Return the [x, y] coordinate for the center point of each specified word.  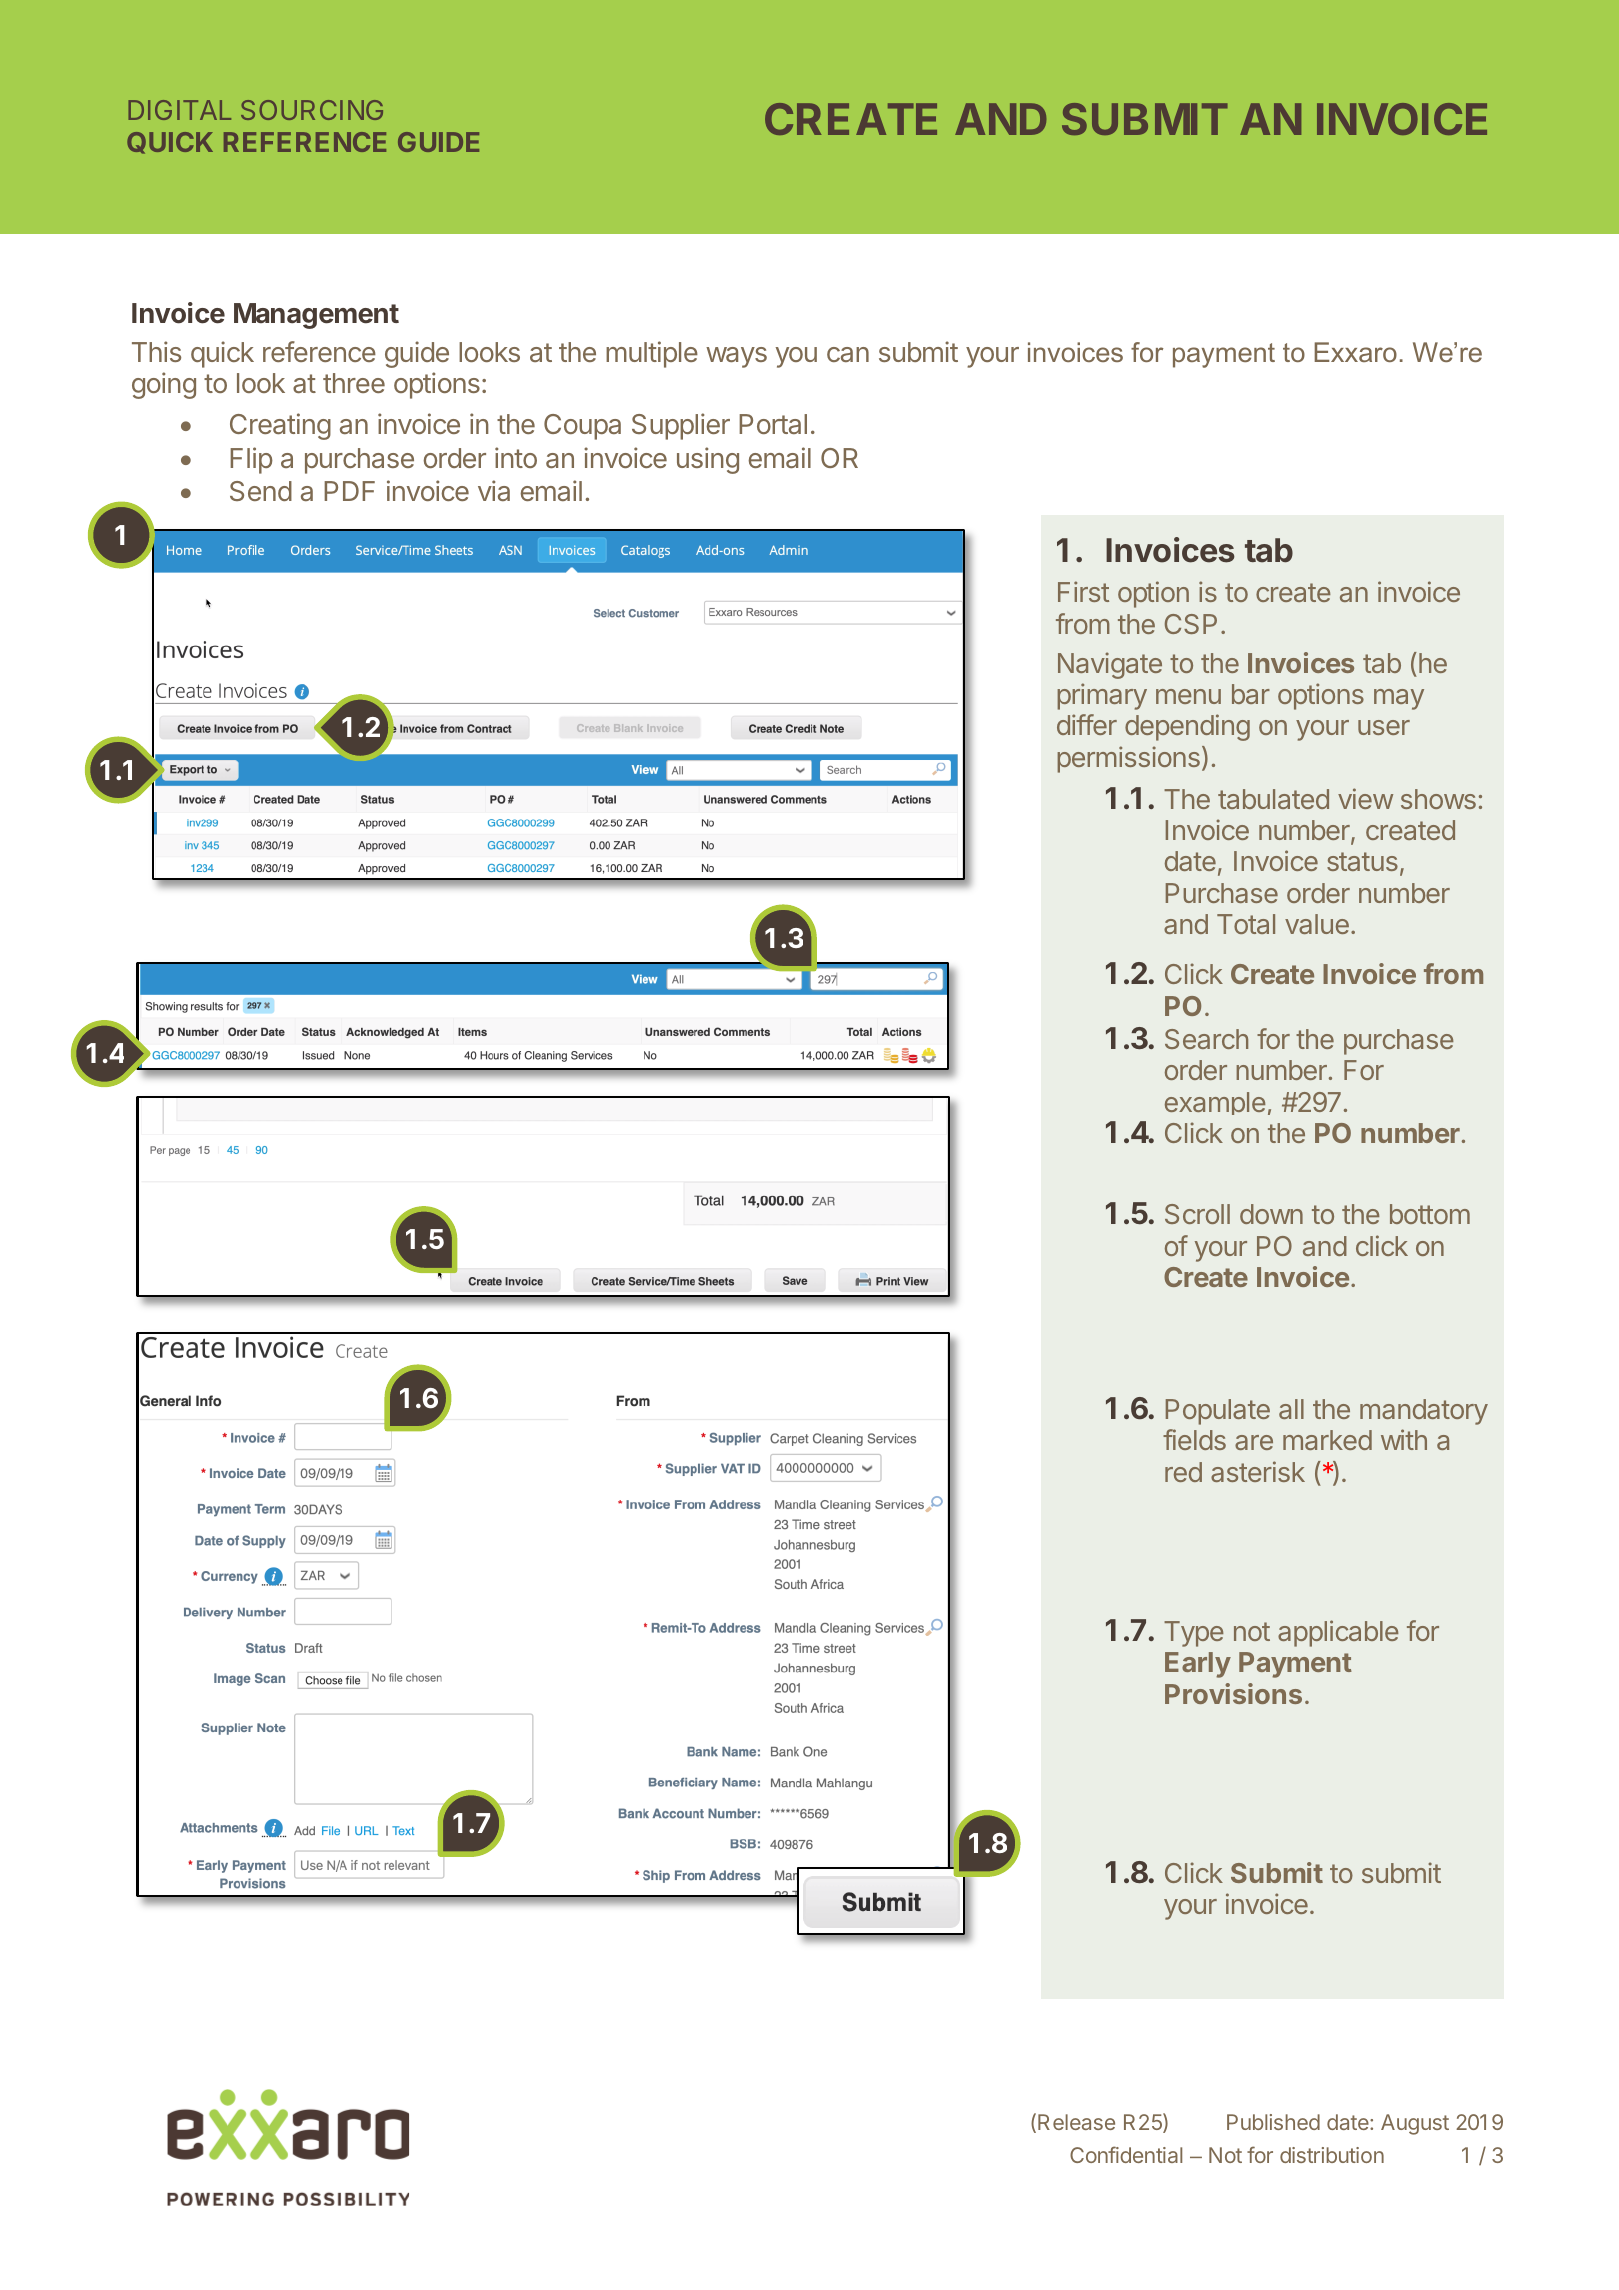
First [1083, 591]
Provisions [1233, 1693]
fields [1194, 1439]
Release [1076, 2122]
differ [1087, 724]
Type [1194, 1634]
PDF [349, 491]
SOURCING [312, 110]
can [848, 354]
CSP [1191, 624]
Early [1198, 1665]
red [1183, 1472]
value [1317, 924]
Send [261, 491]
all [1291, 1409]
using [708, 460]
